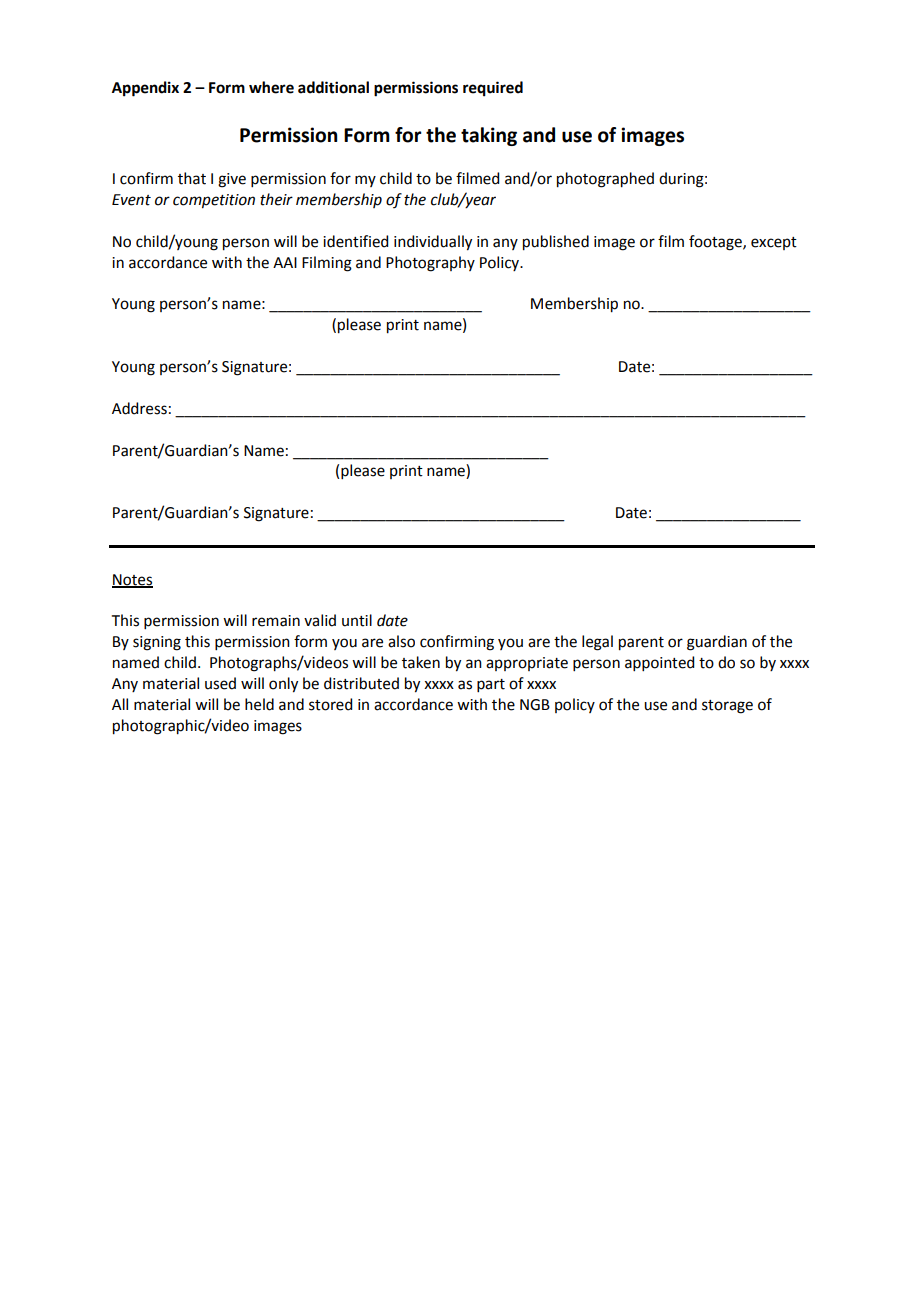 Image resolution: width=924 pixels, height=1308 pixels. What do you see at coordinates (493, 89) in the document?
I see `required` at bounding box center [493, 89].
